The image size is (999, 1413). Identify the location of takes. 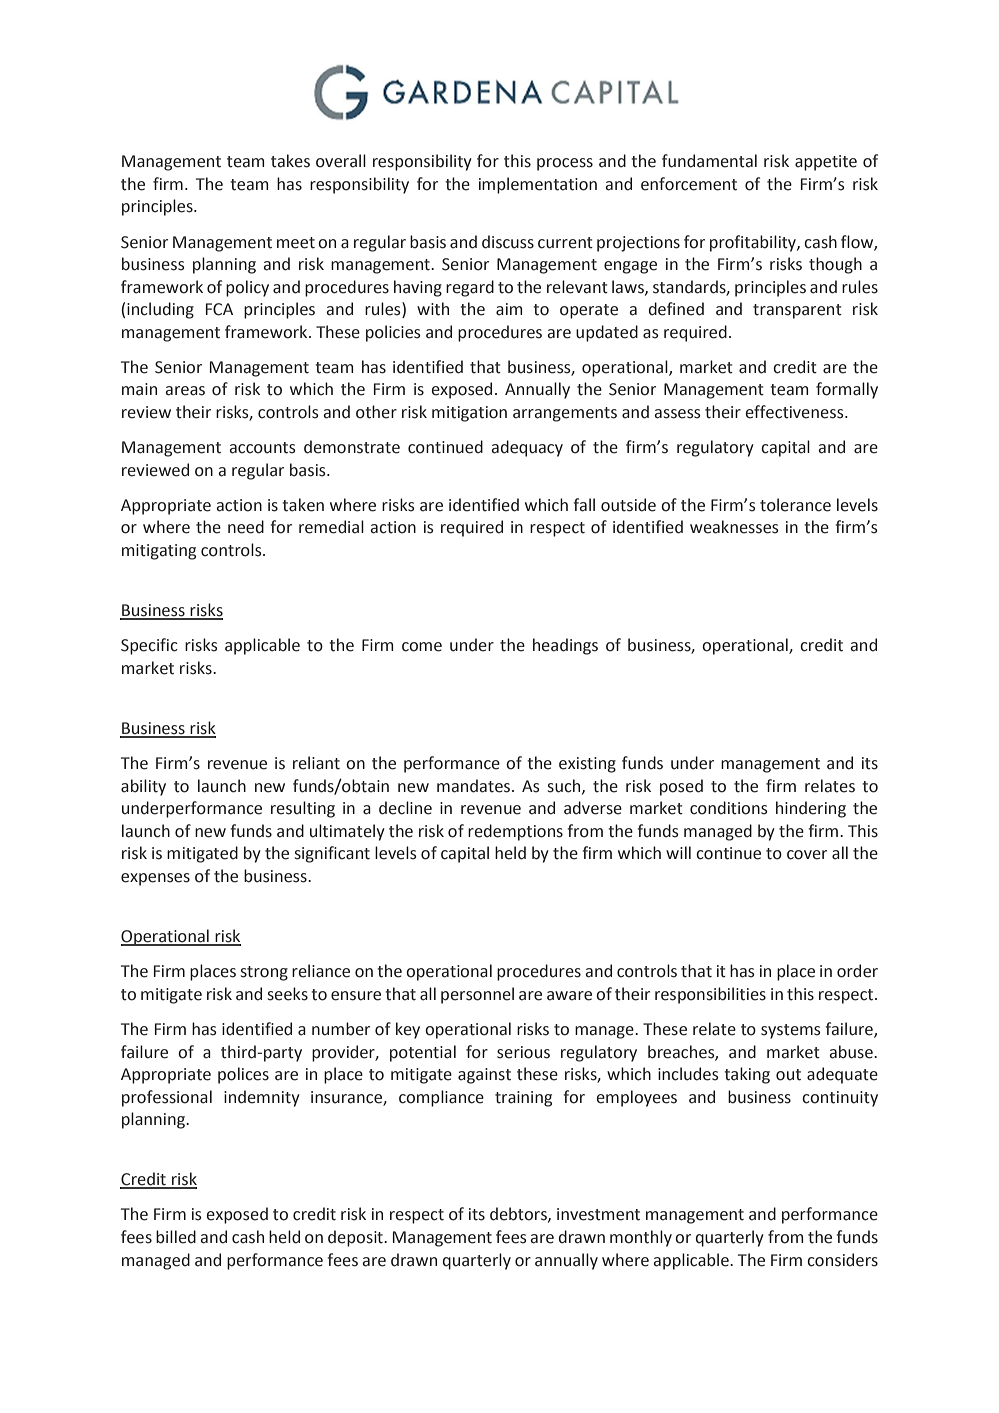
(290, 161).
